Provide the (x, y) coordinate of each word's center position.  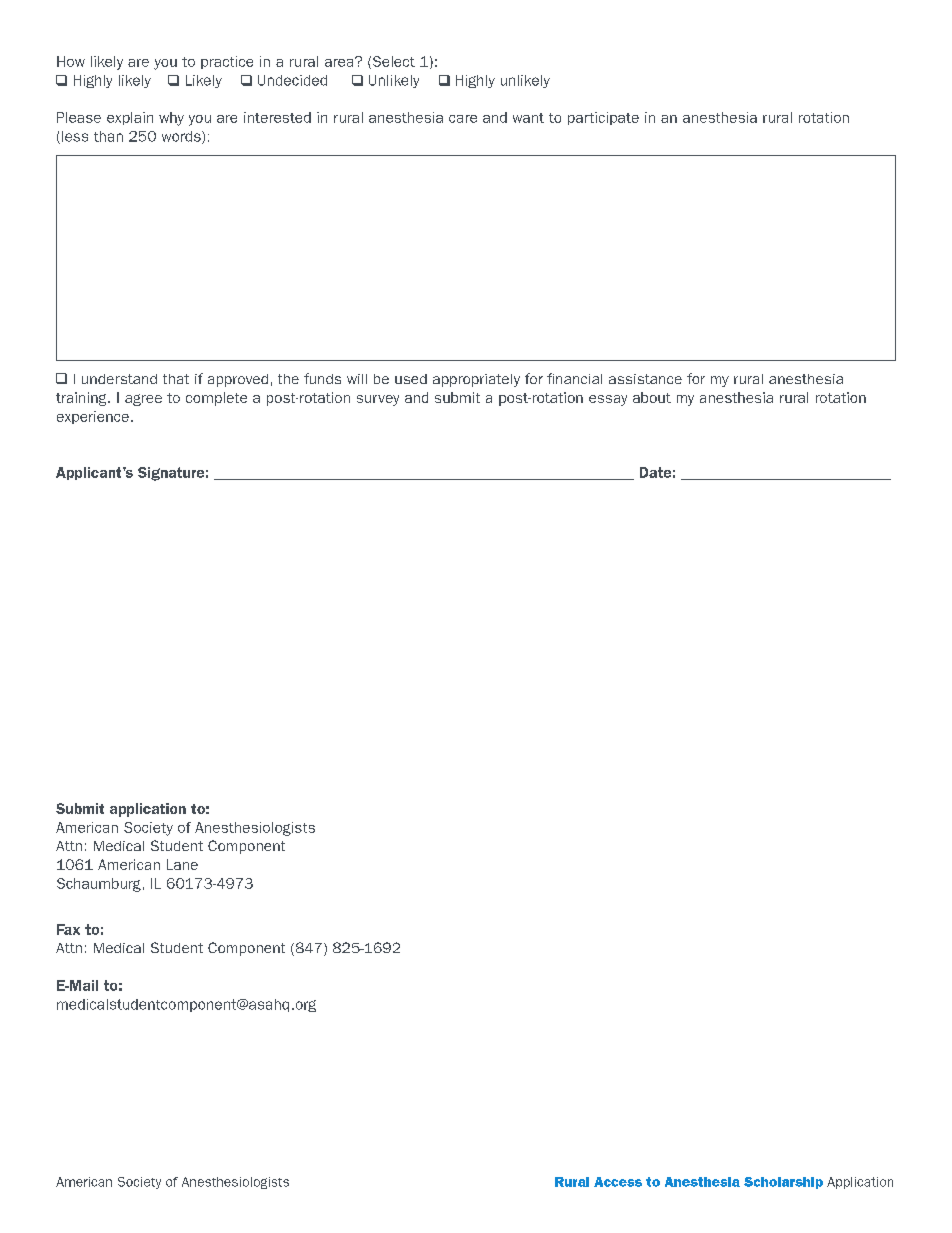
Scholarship (783, 1183)
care (463, 119)
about (652, 397)
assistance (645, 379)
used (411, 379)
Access (618, 1182)
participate (603, 118)
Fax (68, 929)
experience (93, 417)
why (171, 119)
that (176, 379)
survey (378, 400)
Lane (182, 864)
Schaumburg (99, 885)
